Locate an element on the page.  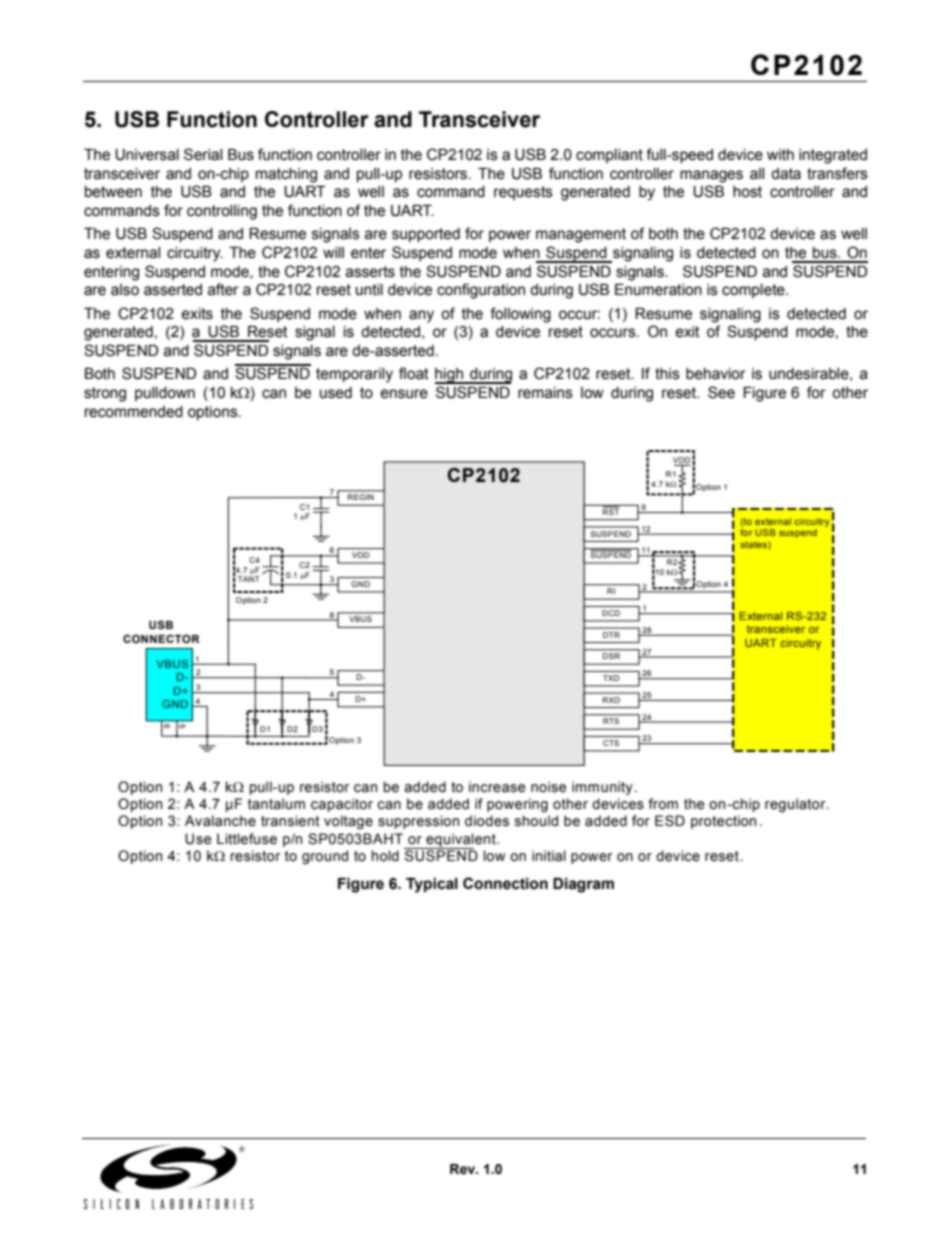
host is located at coordinates (747, 192).
